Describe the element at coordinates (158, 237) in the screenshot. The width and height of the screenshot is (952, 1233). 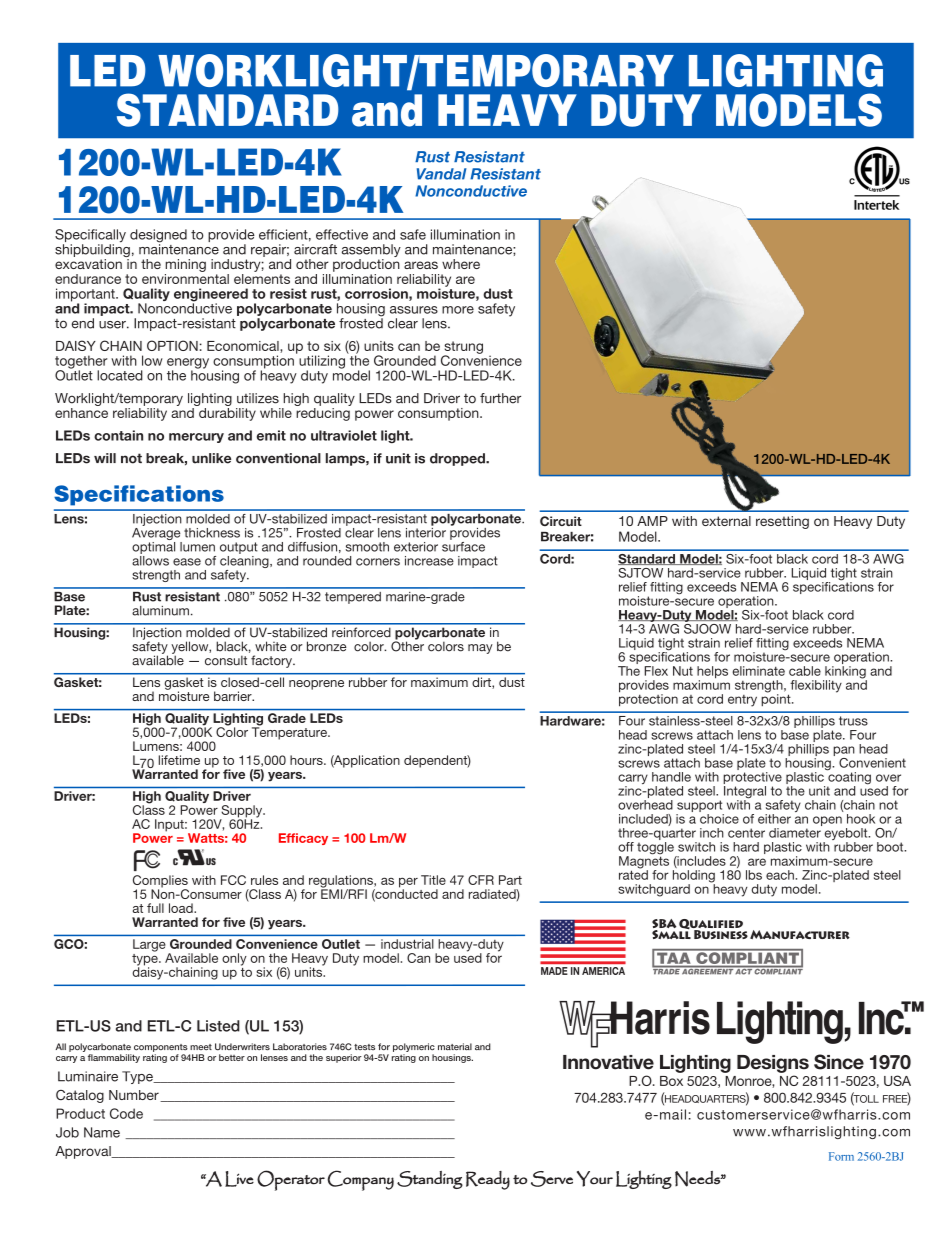
I see `designed` at that location.
